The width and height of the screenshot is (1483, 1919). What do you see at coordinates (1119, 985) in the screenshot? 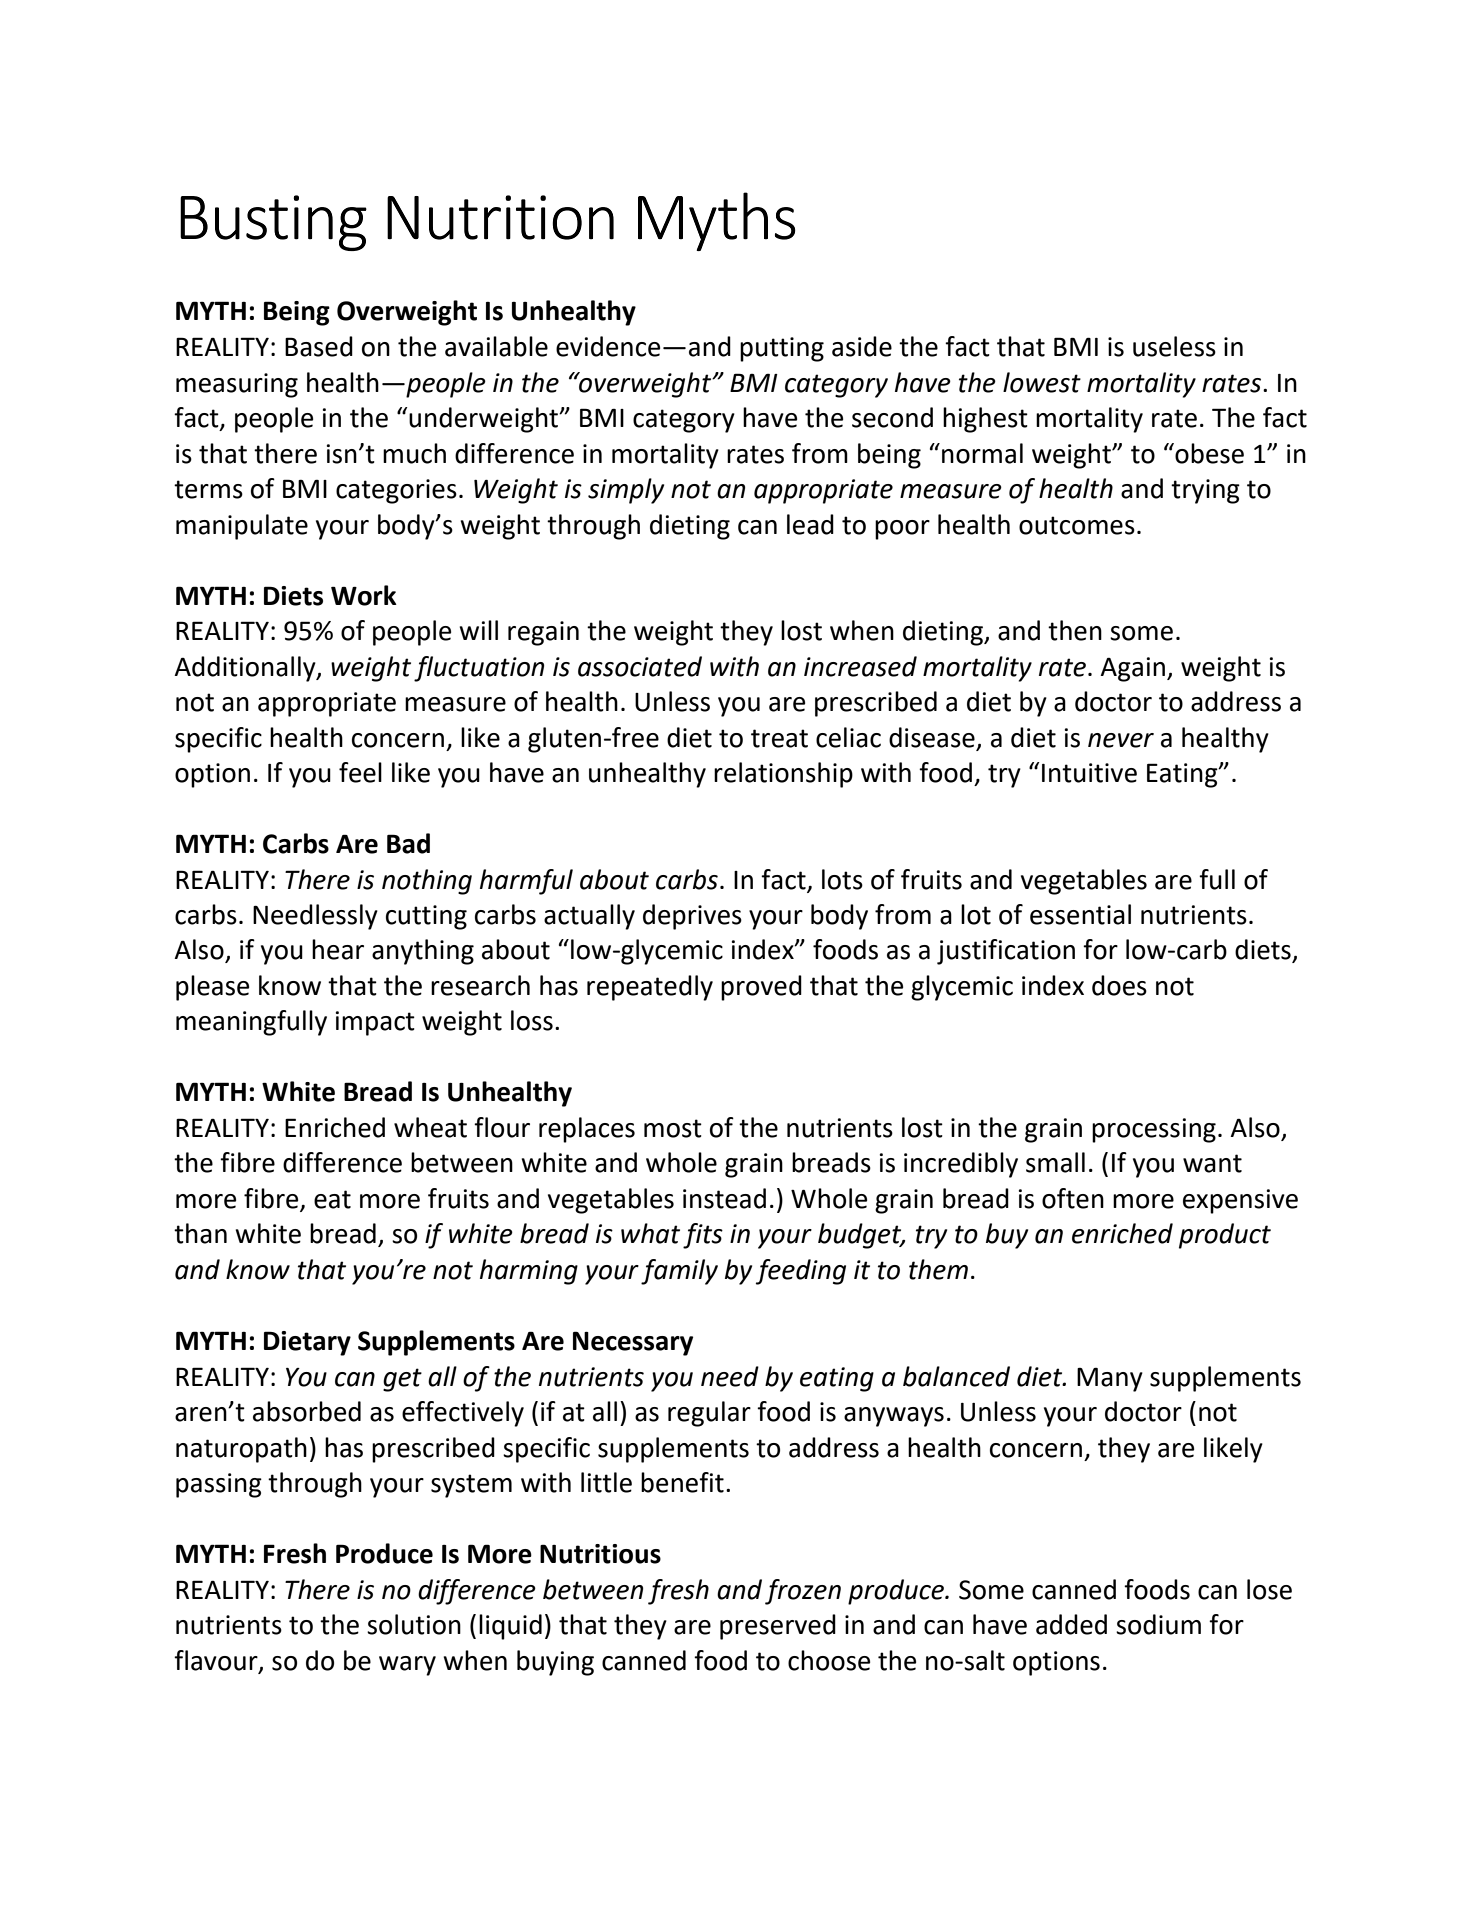
I see `does` at bounding box center [1119, 985].
